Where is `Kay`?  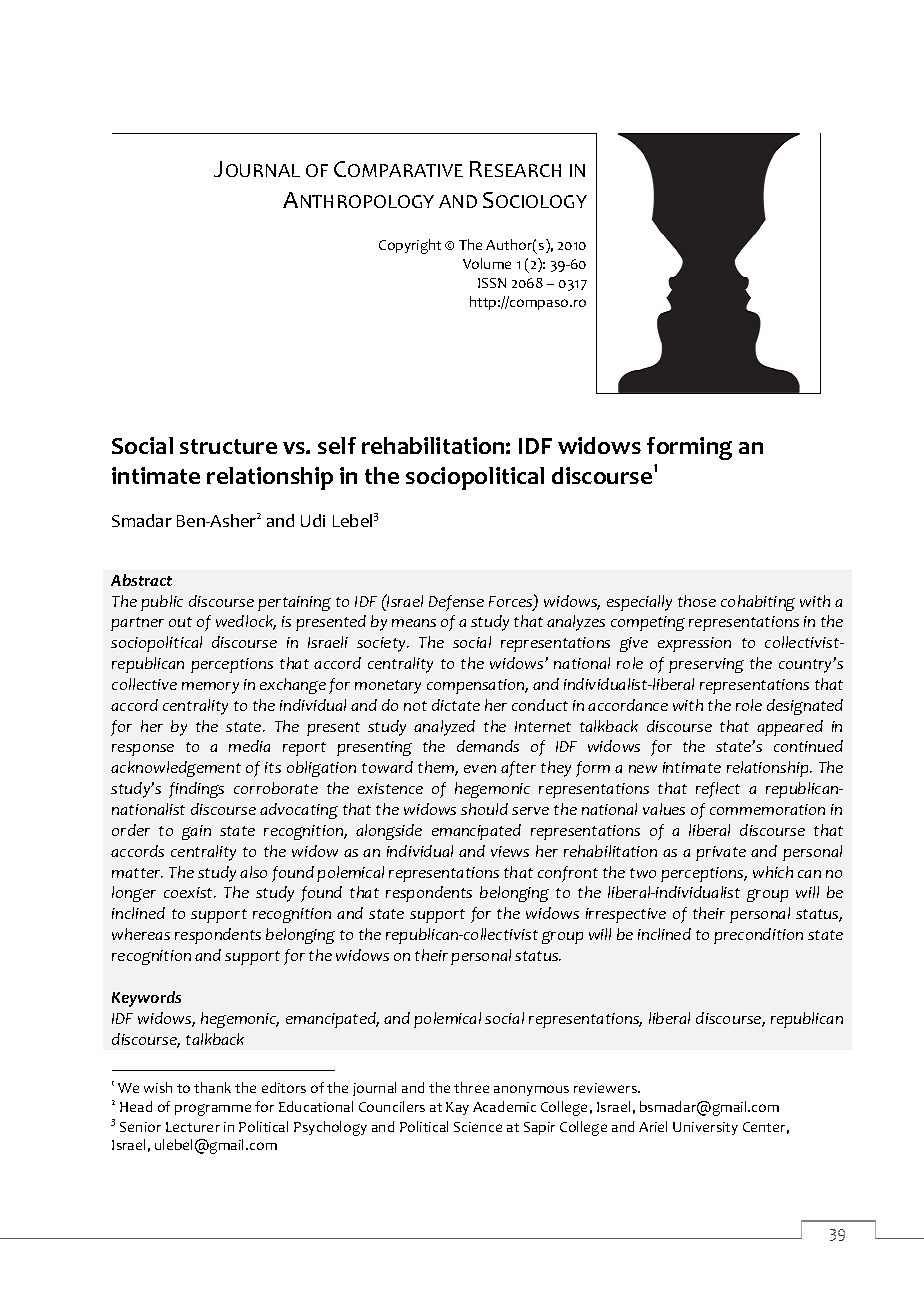 Kay is located at coordinates (457, 1108).
